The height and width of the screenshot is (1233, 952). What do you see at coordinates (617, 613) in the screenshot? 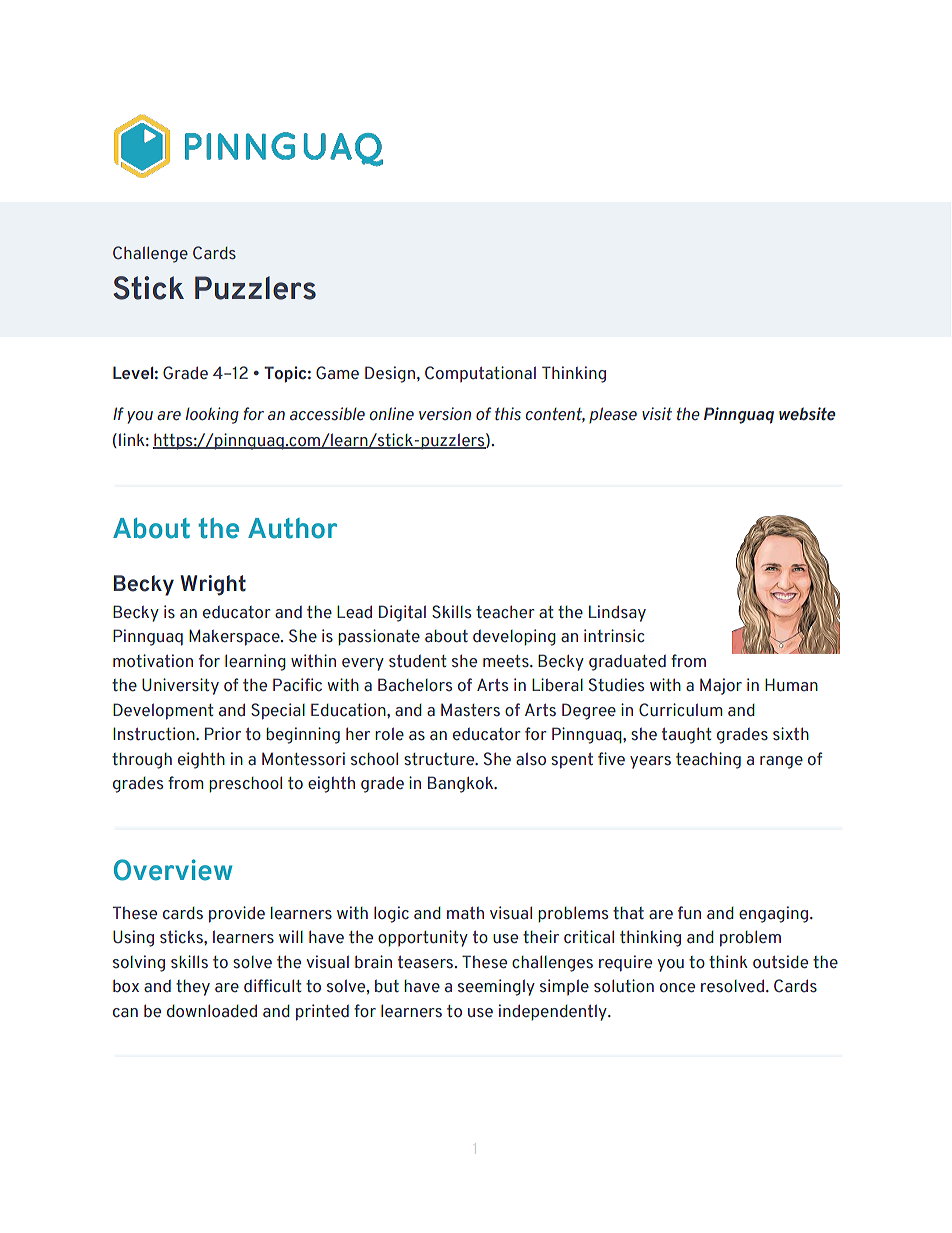
I see `Lindsay` at bounding box center [617, 613].
